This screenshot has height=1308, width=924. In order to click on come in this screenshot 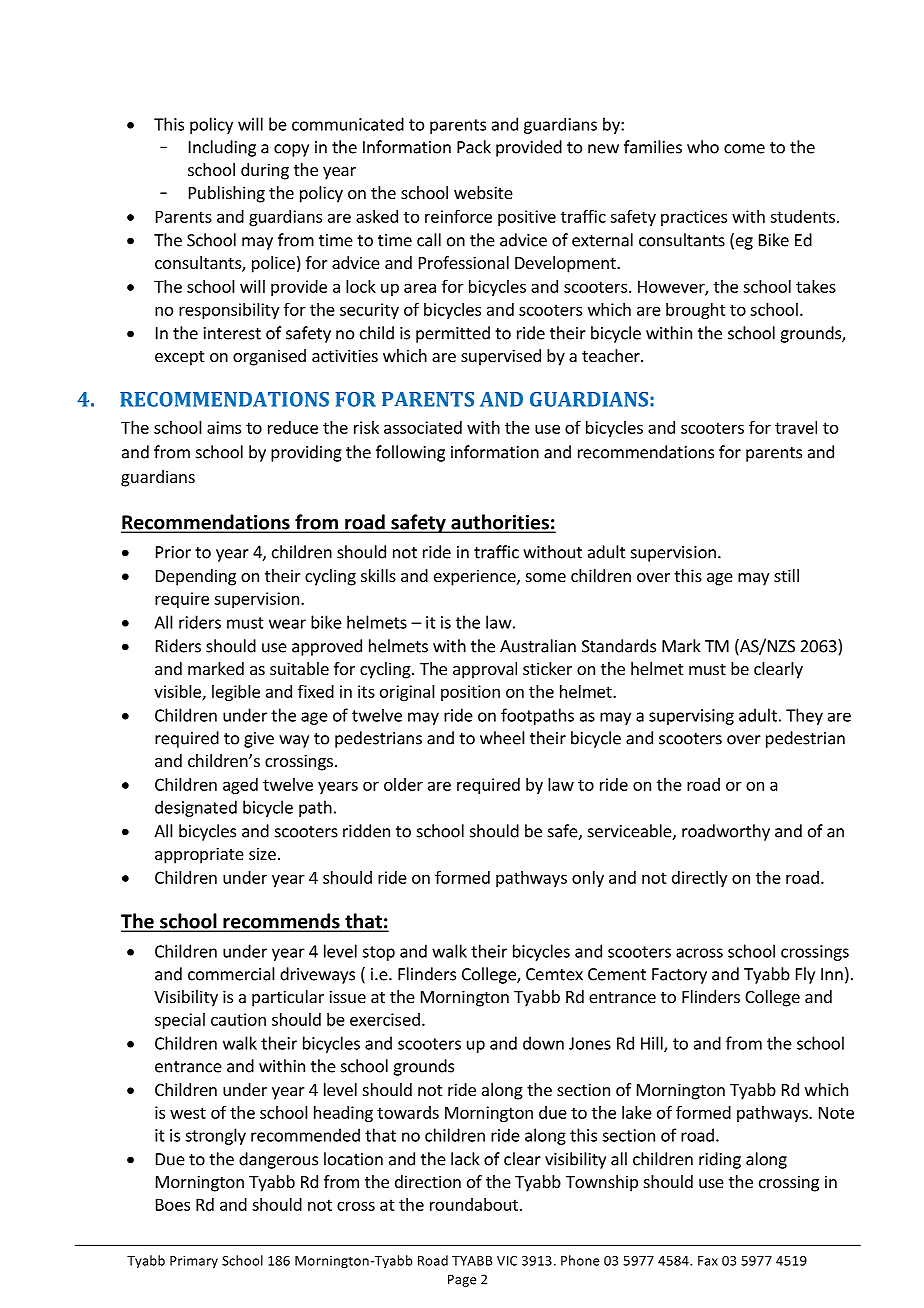, I will do `click(744, 149)`.
